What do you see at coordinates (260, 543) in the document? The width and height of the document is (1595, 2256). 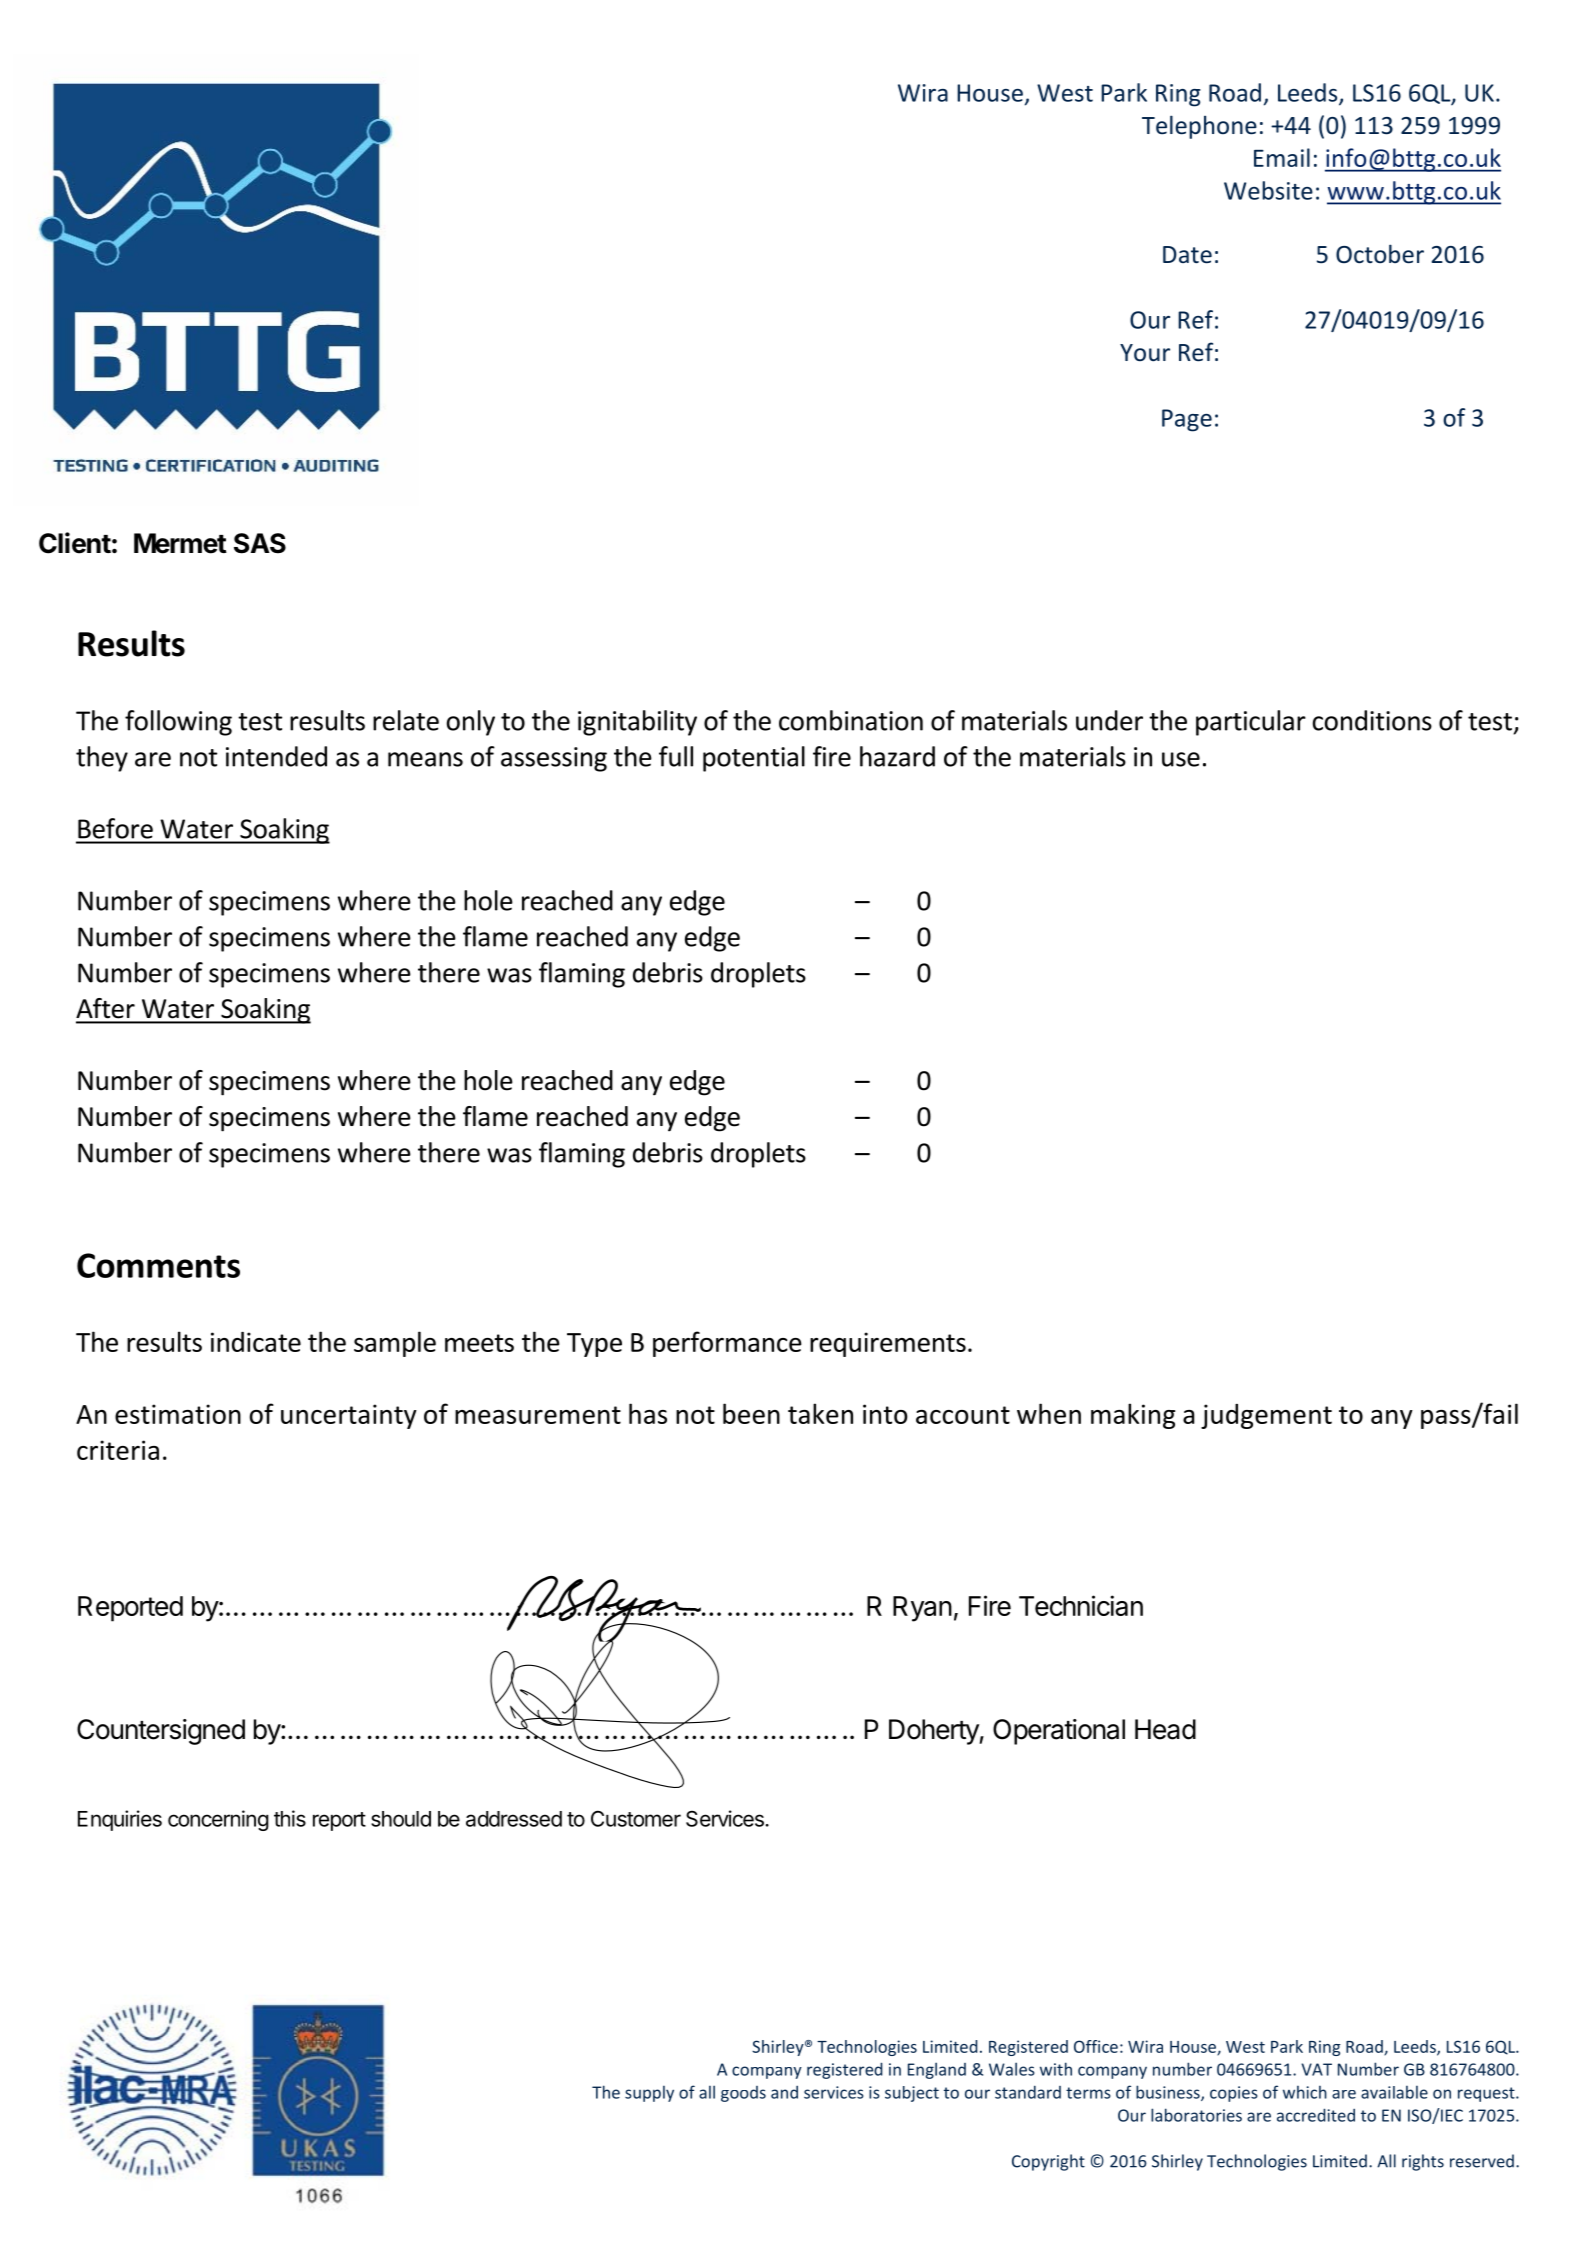 I see `SAS` at bounding box center [260, 543].
